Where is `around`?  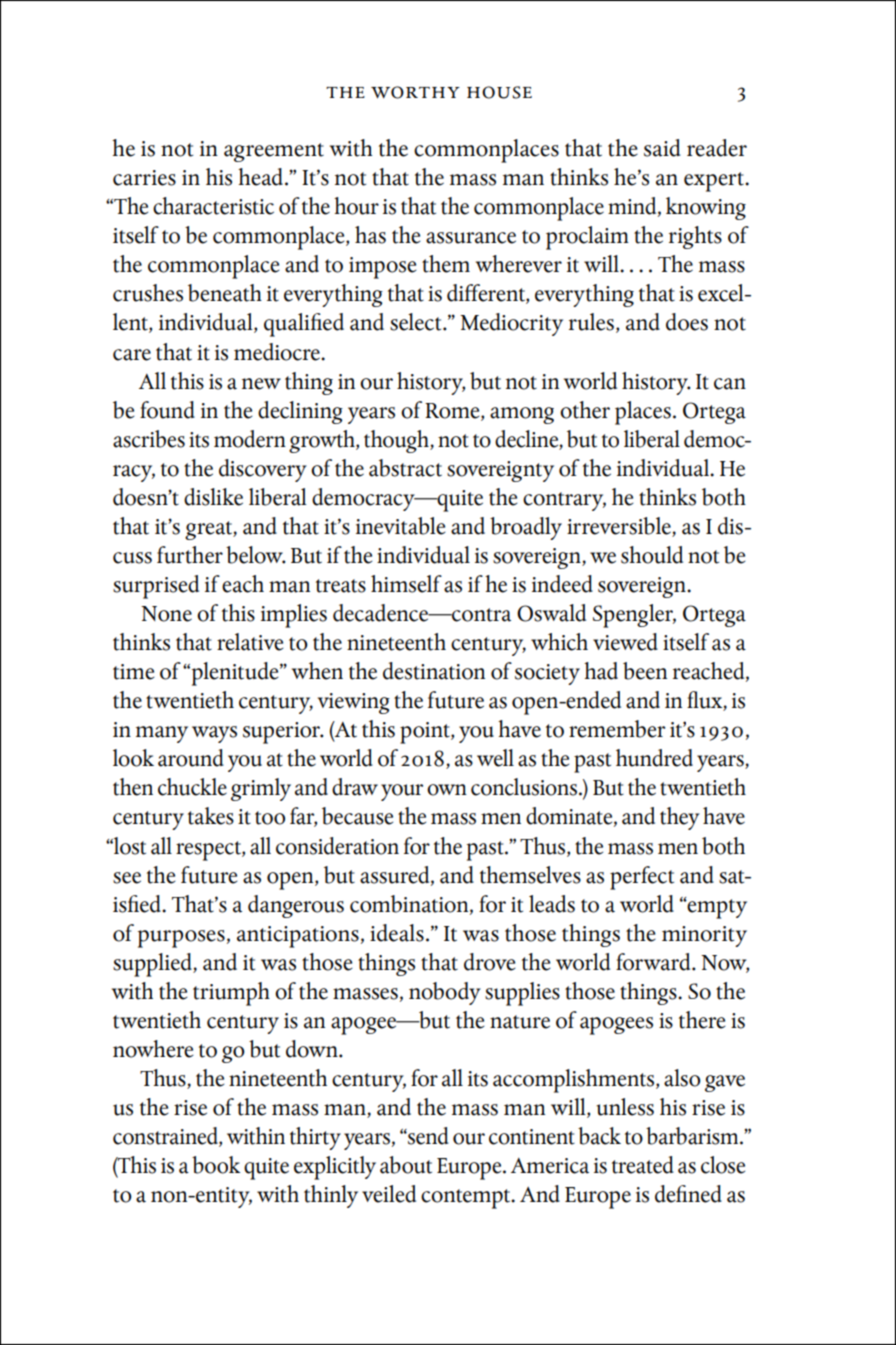
around is located at coordinates (191, 758).
